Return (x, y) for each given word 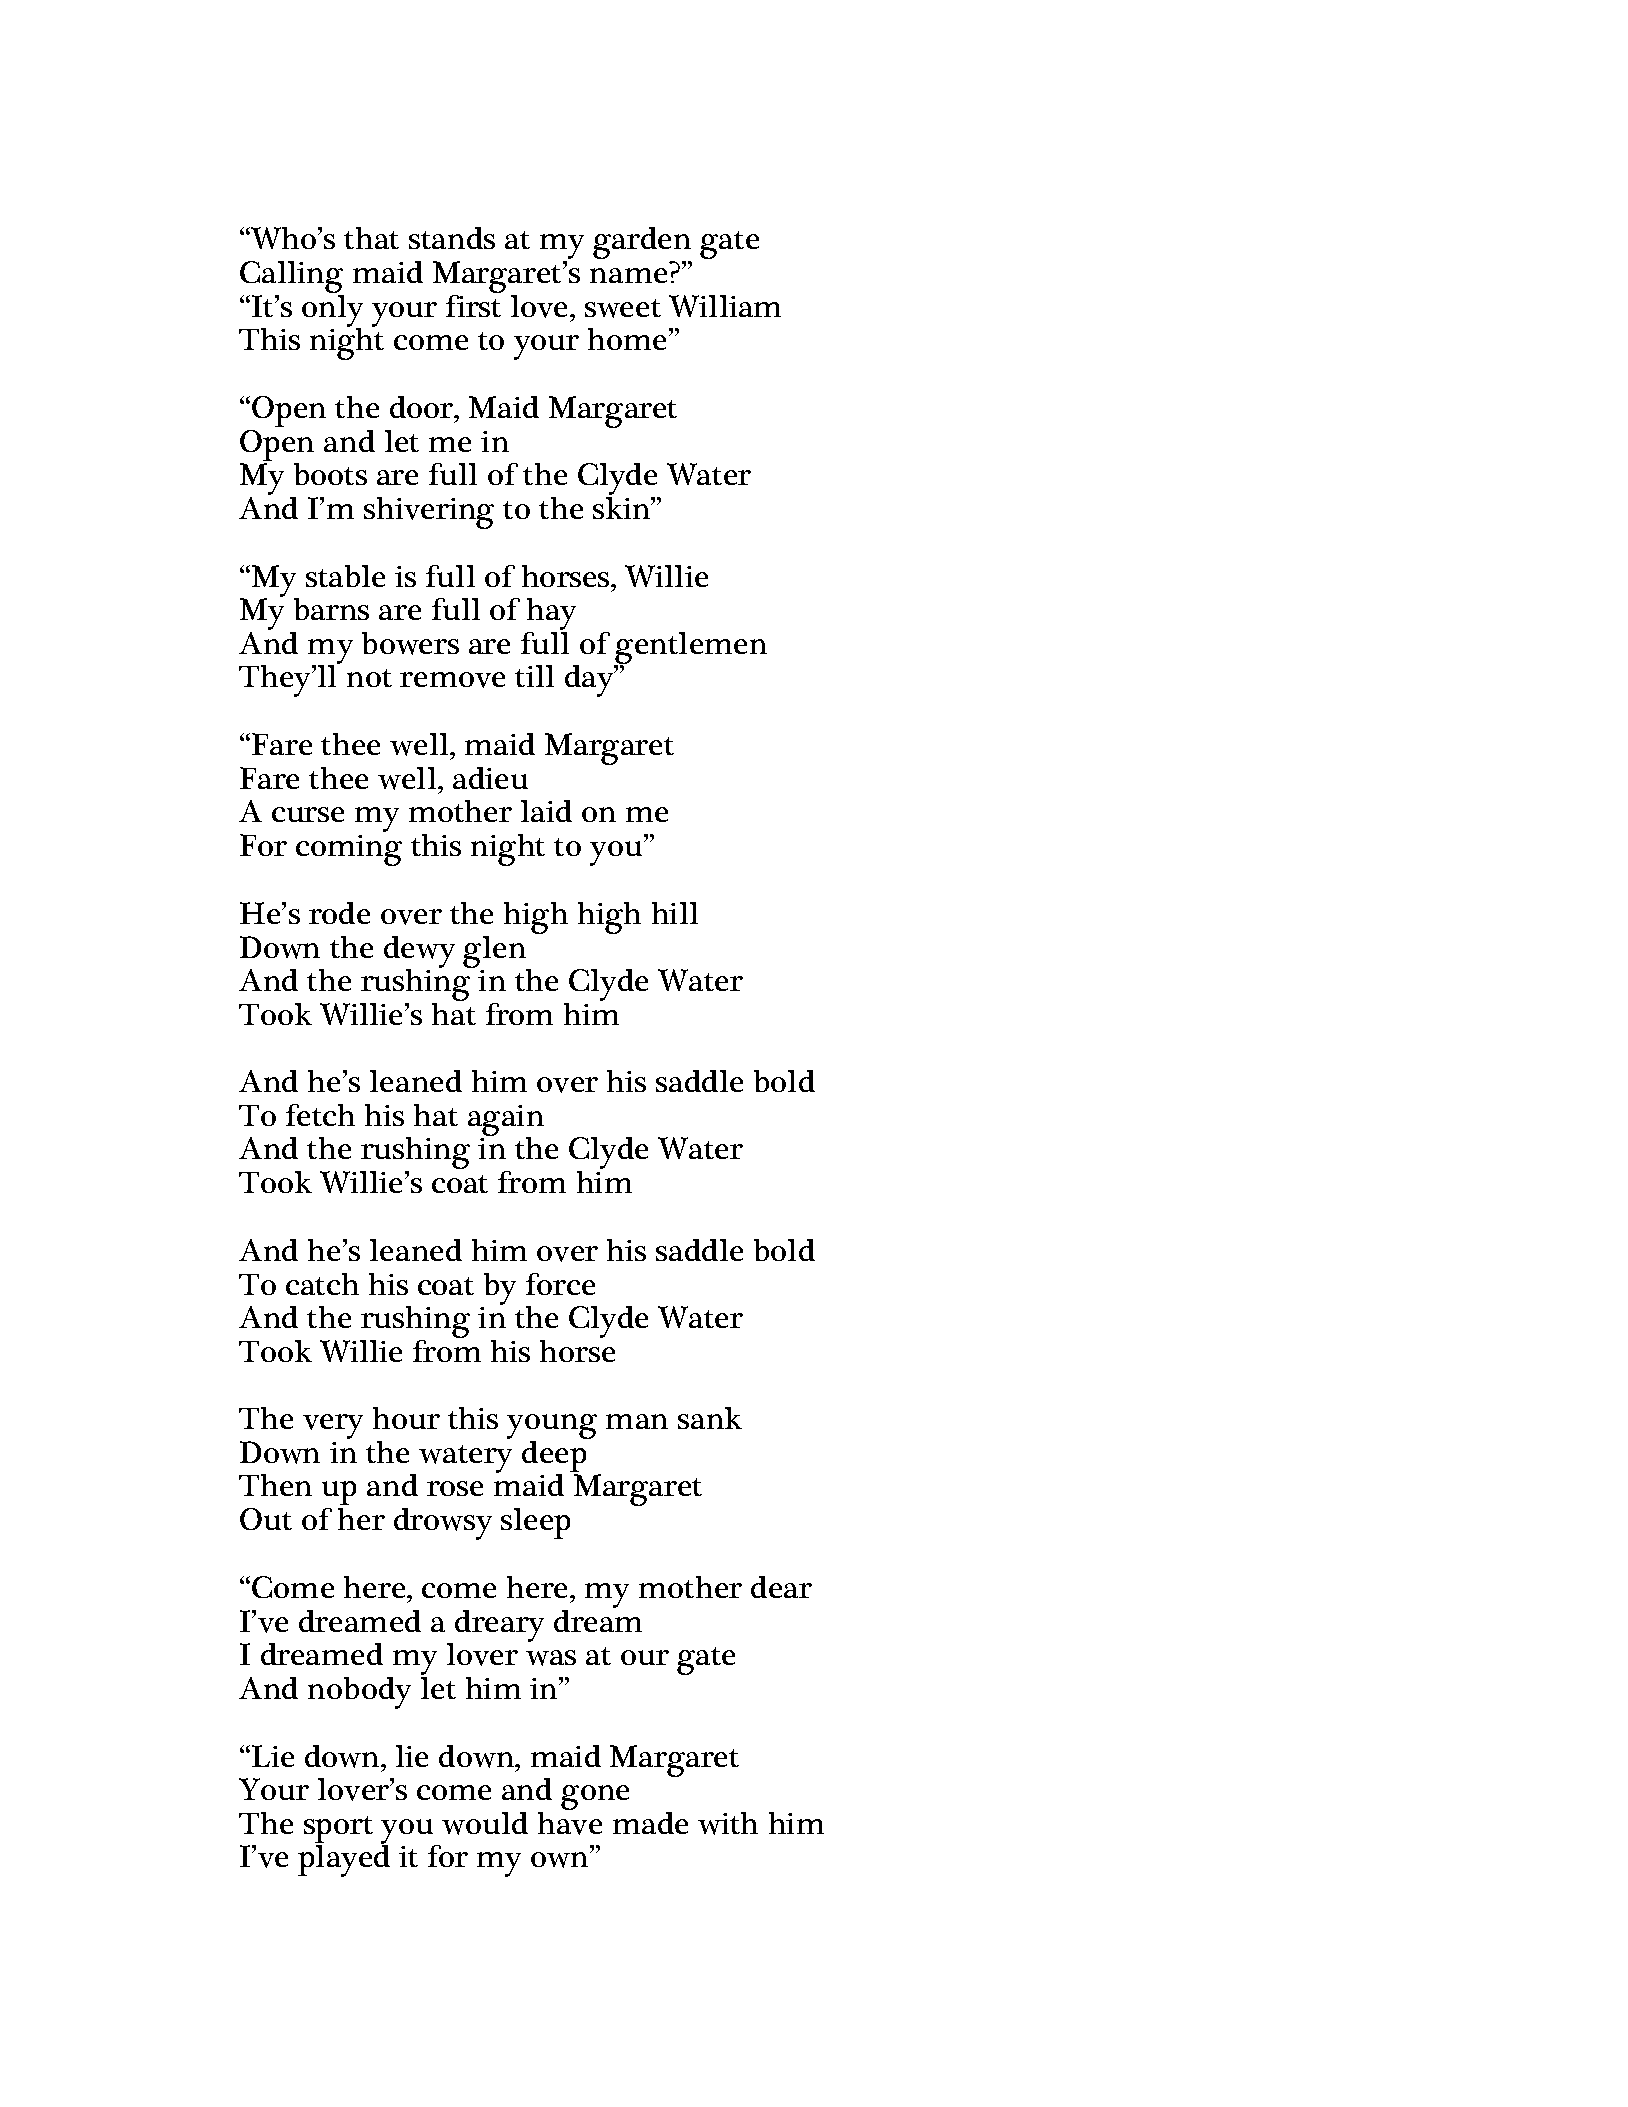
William (725, 306)
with (728, 1823)
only (332, 311)
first (473, 304)
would (485, 1823)
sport (338, 1829)
